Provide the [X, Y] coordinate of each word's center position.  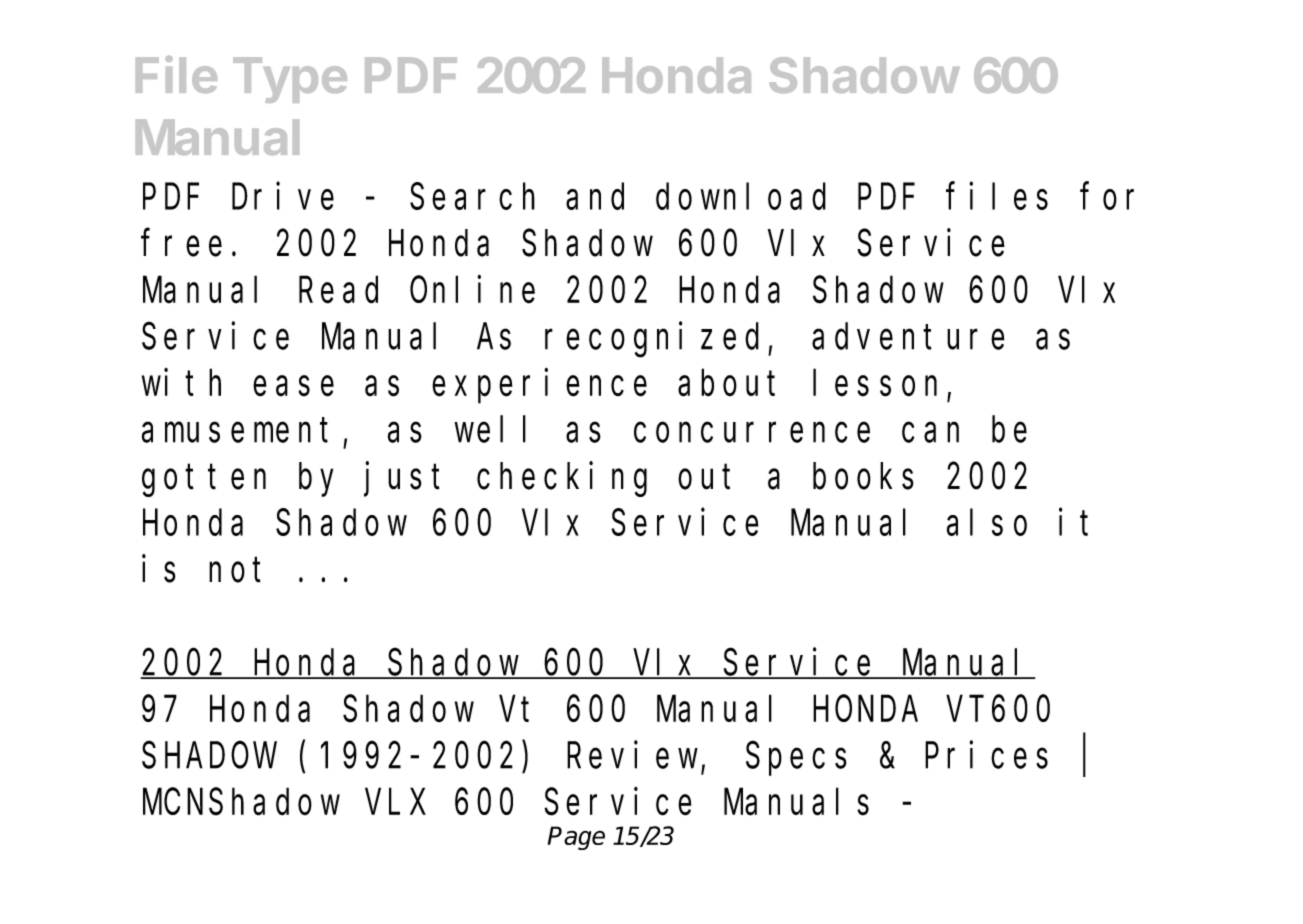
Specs [796, 760]
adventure [908, 336]
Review [634, 756]
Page [576, 838]
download [741, 197]
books [863, 476]
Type [290, 80]
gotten [204, 481]
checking [562, 479]
